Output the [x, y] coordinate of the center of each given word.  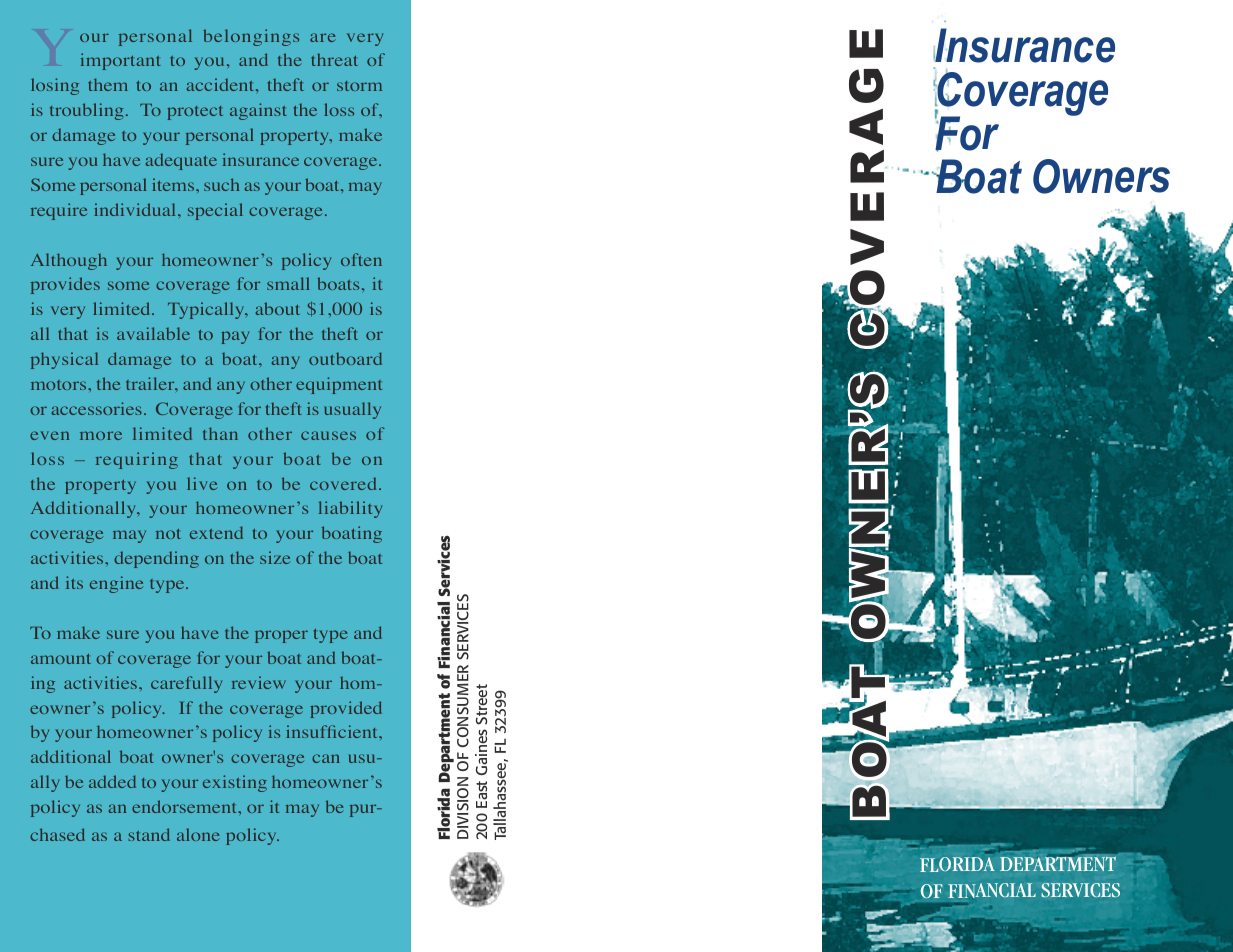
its [74, 582]
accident [222, 84]
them [108, 84]
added [112, 781]
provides [65, 285]
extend [216, 532]
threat [334, 59]
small [288, 283]
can [326, 758]
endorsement [186, 806]
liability [350, 509]
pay [235, 337]
